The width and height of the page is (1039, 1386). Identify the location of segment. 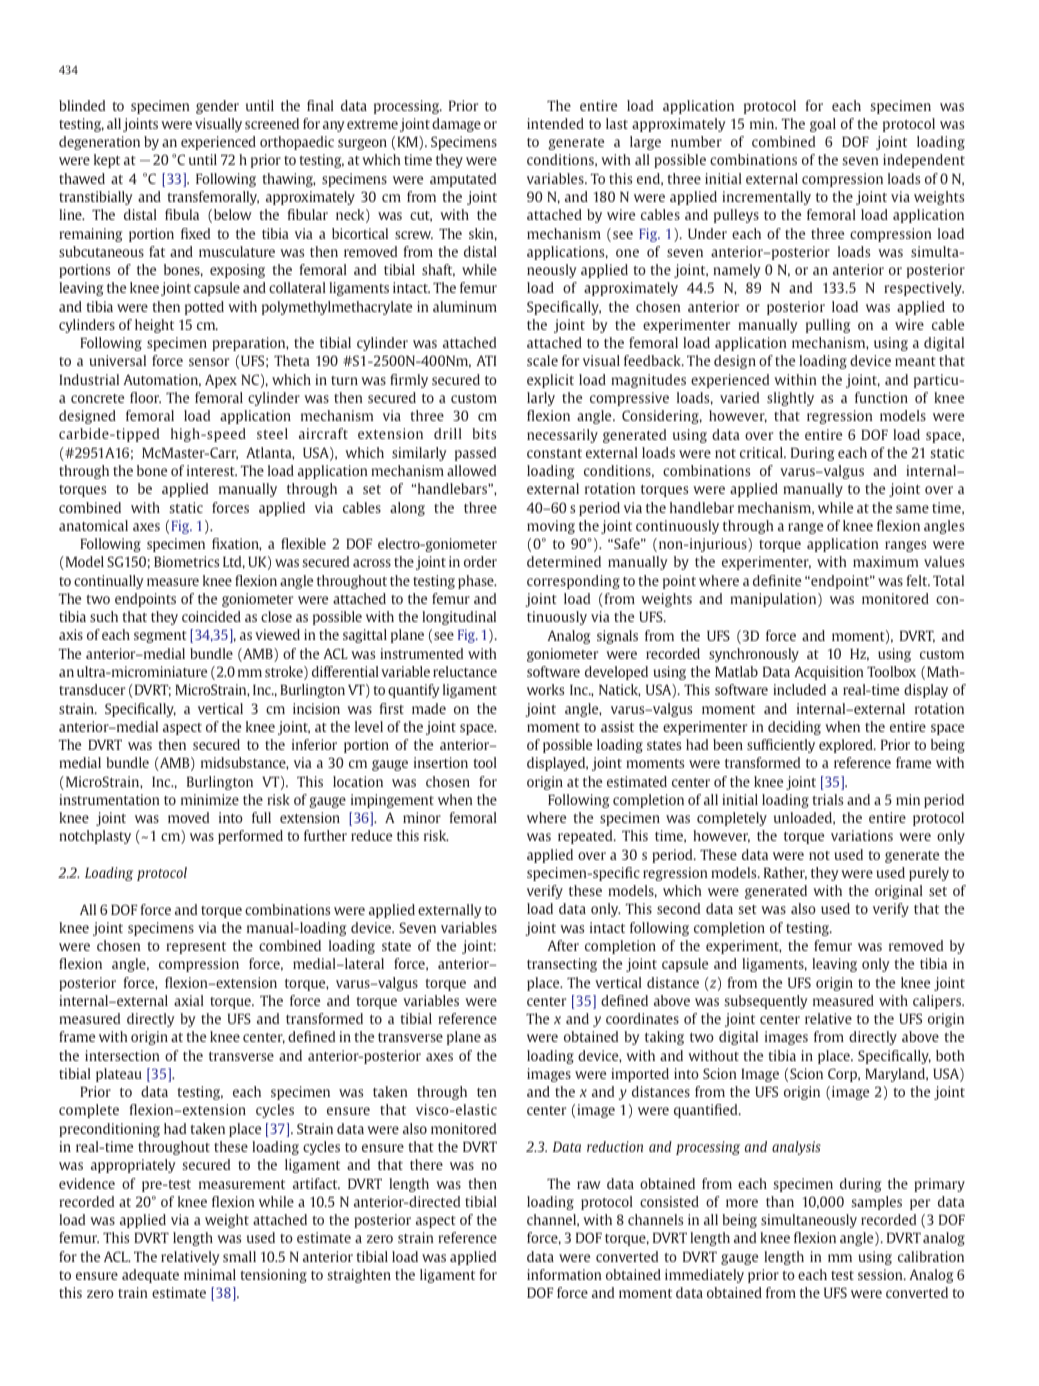
(160, 637).
